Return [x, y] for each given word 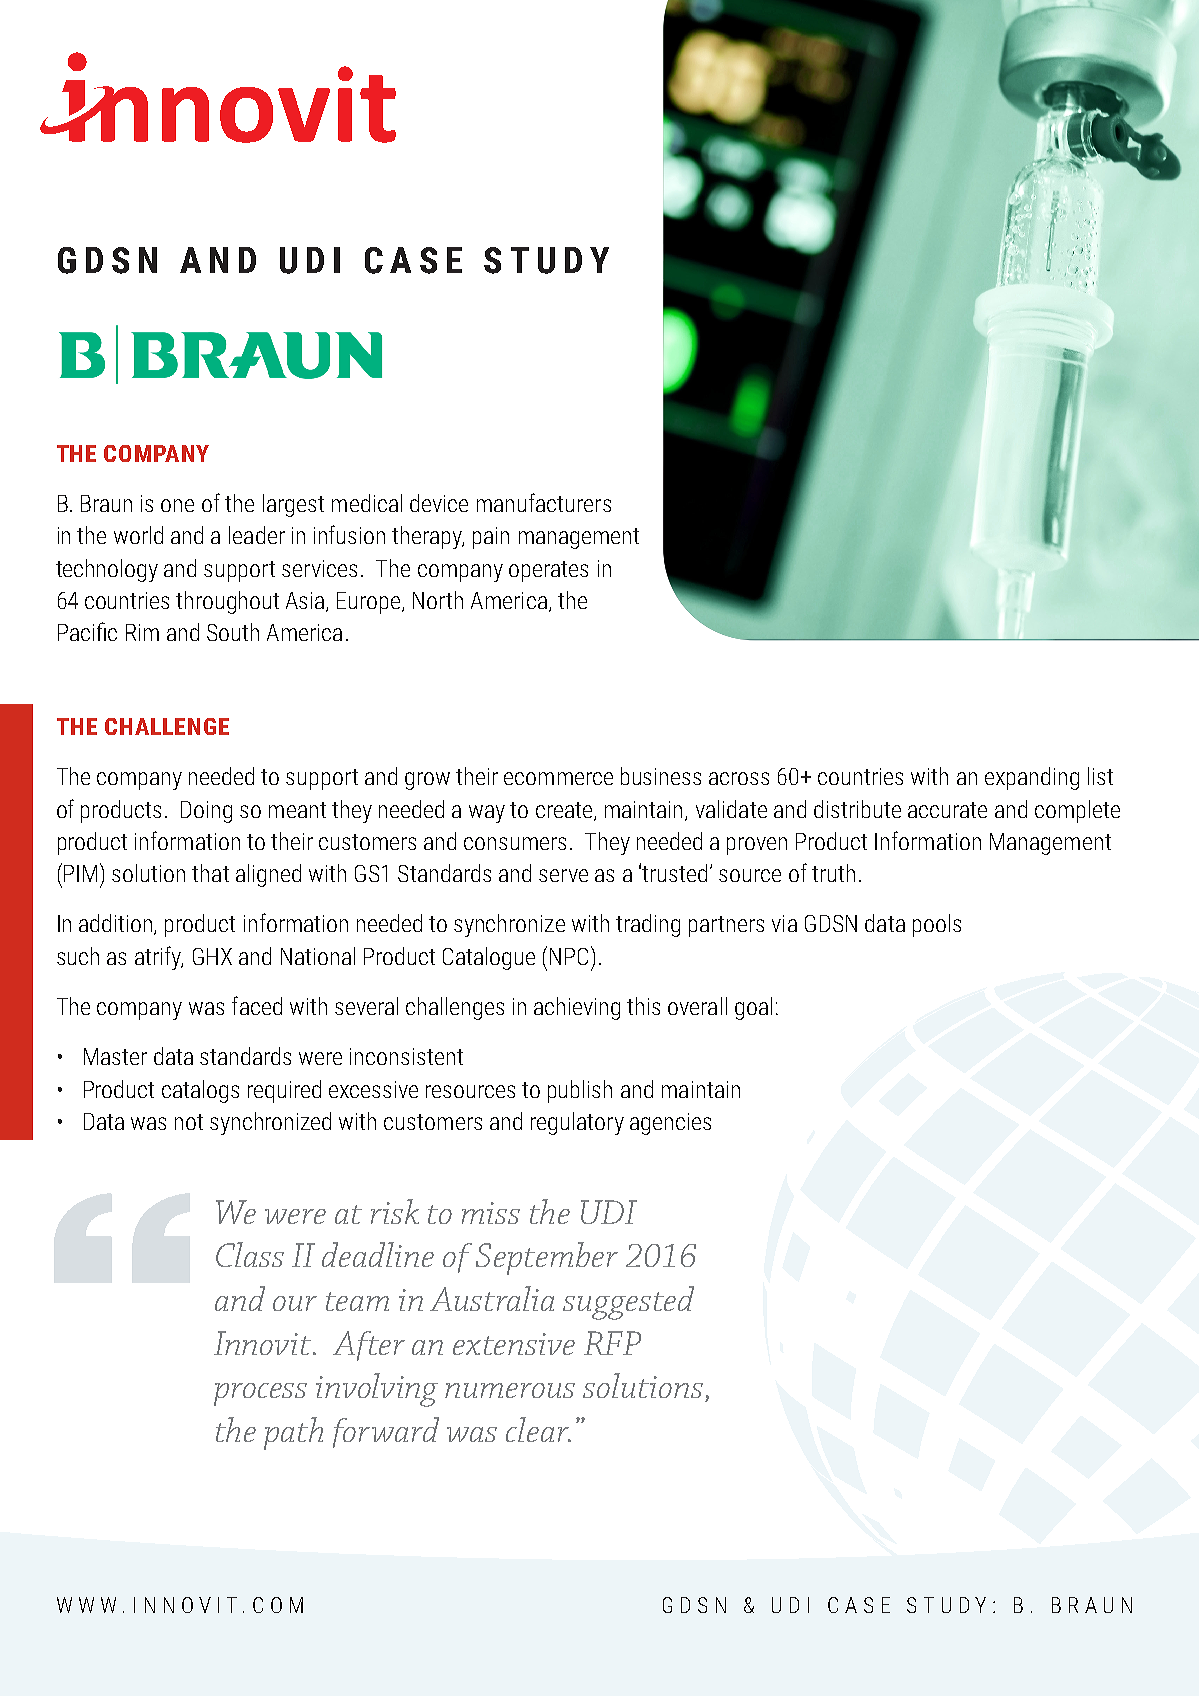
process [260, 1394]
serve [563, 875]
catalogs [200, 1091]
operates [548, 571]
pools [937, 925]
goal [753, 1008]
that [210, 873]
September [547, 1258]
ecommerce [558, 778]
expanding [1032, 778]
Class [250, 1254]
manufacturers [544, 502]
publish [580, 1091]
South [233, 632]
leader [257, 535]
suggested [628, 1303]
